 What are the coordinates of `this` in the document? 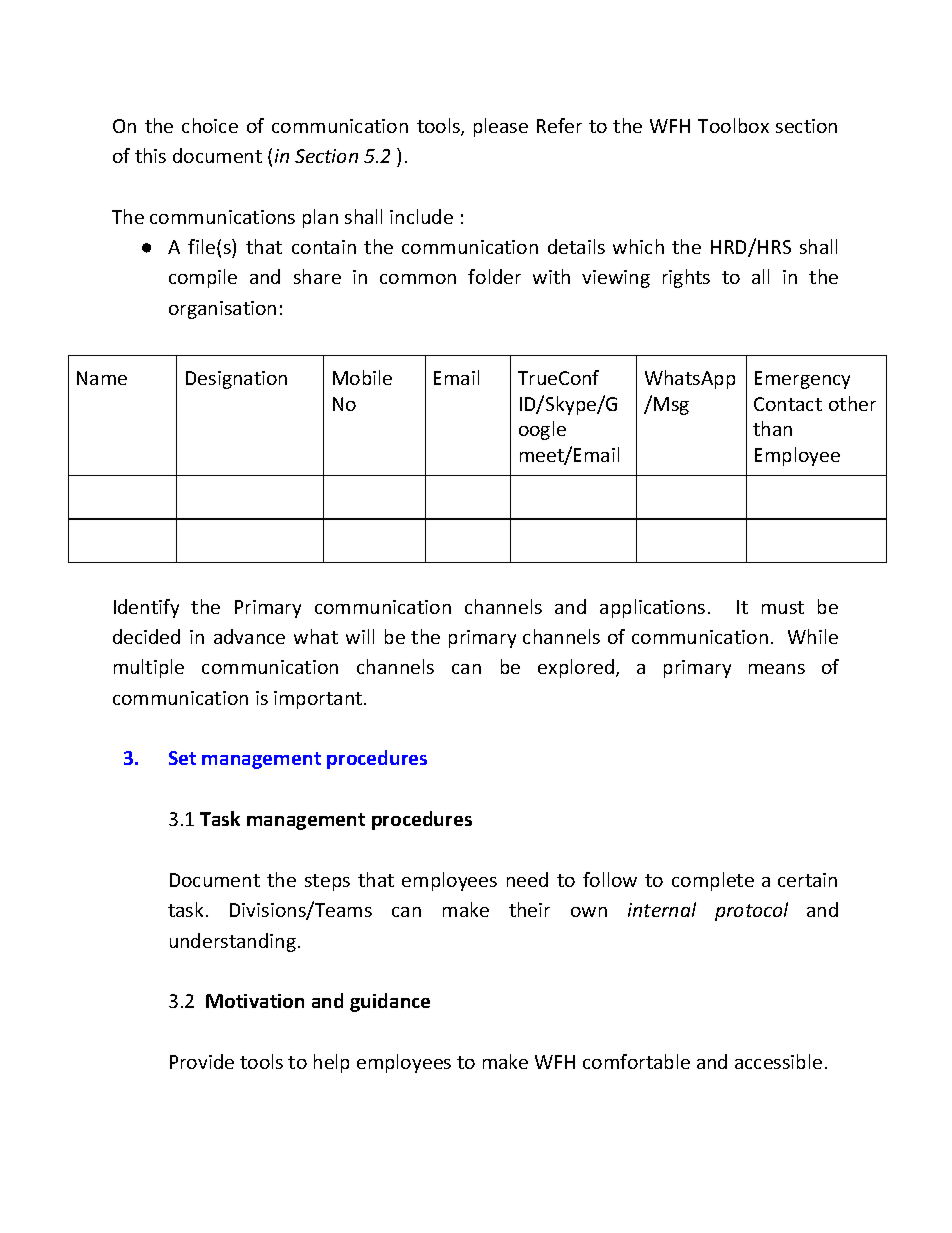 It's located at (150, 155).
